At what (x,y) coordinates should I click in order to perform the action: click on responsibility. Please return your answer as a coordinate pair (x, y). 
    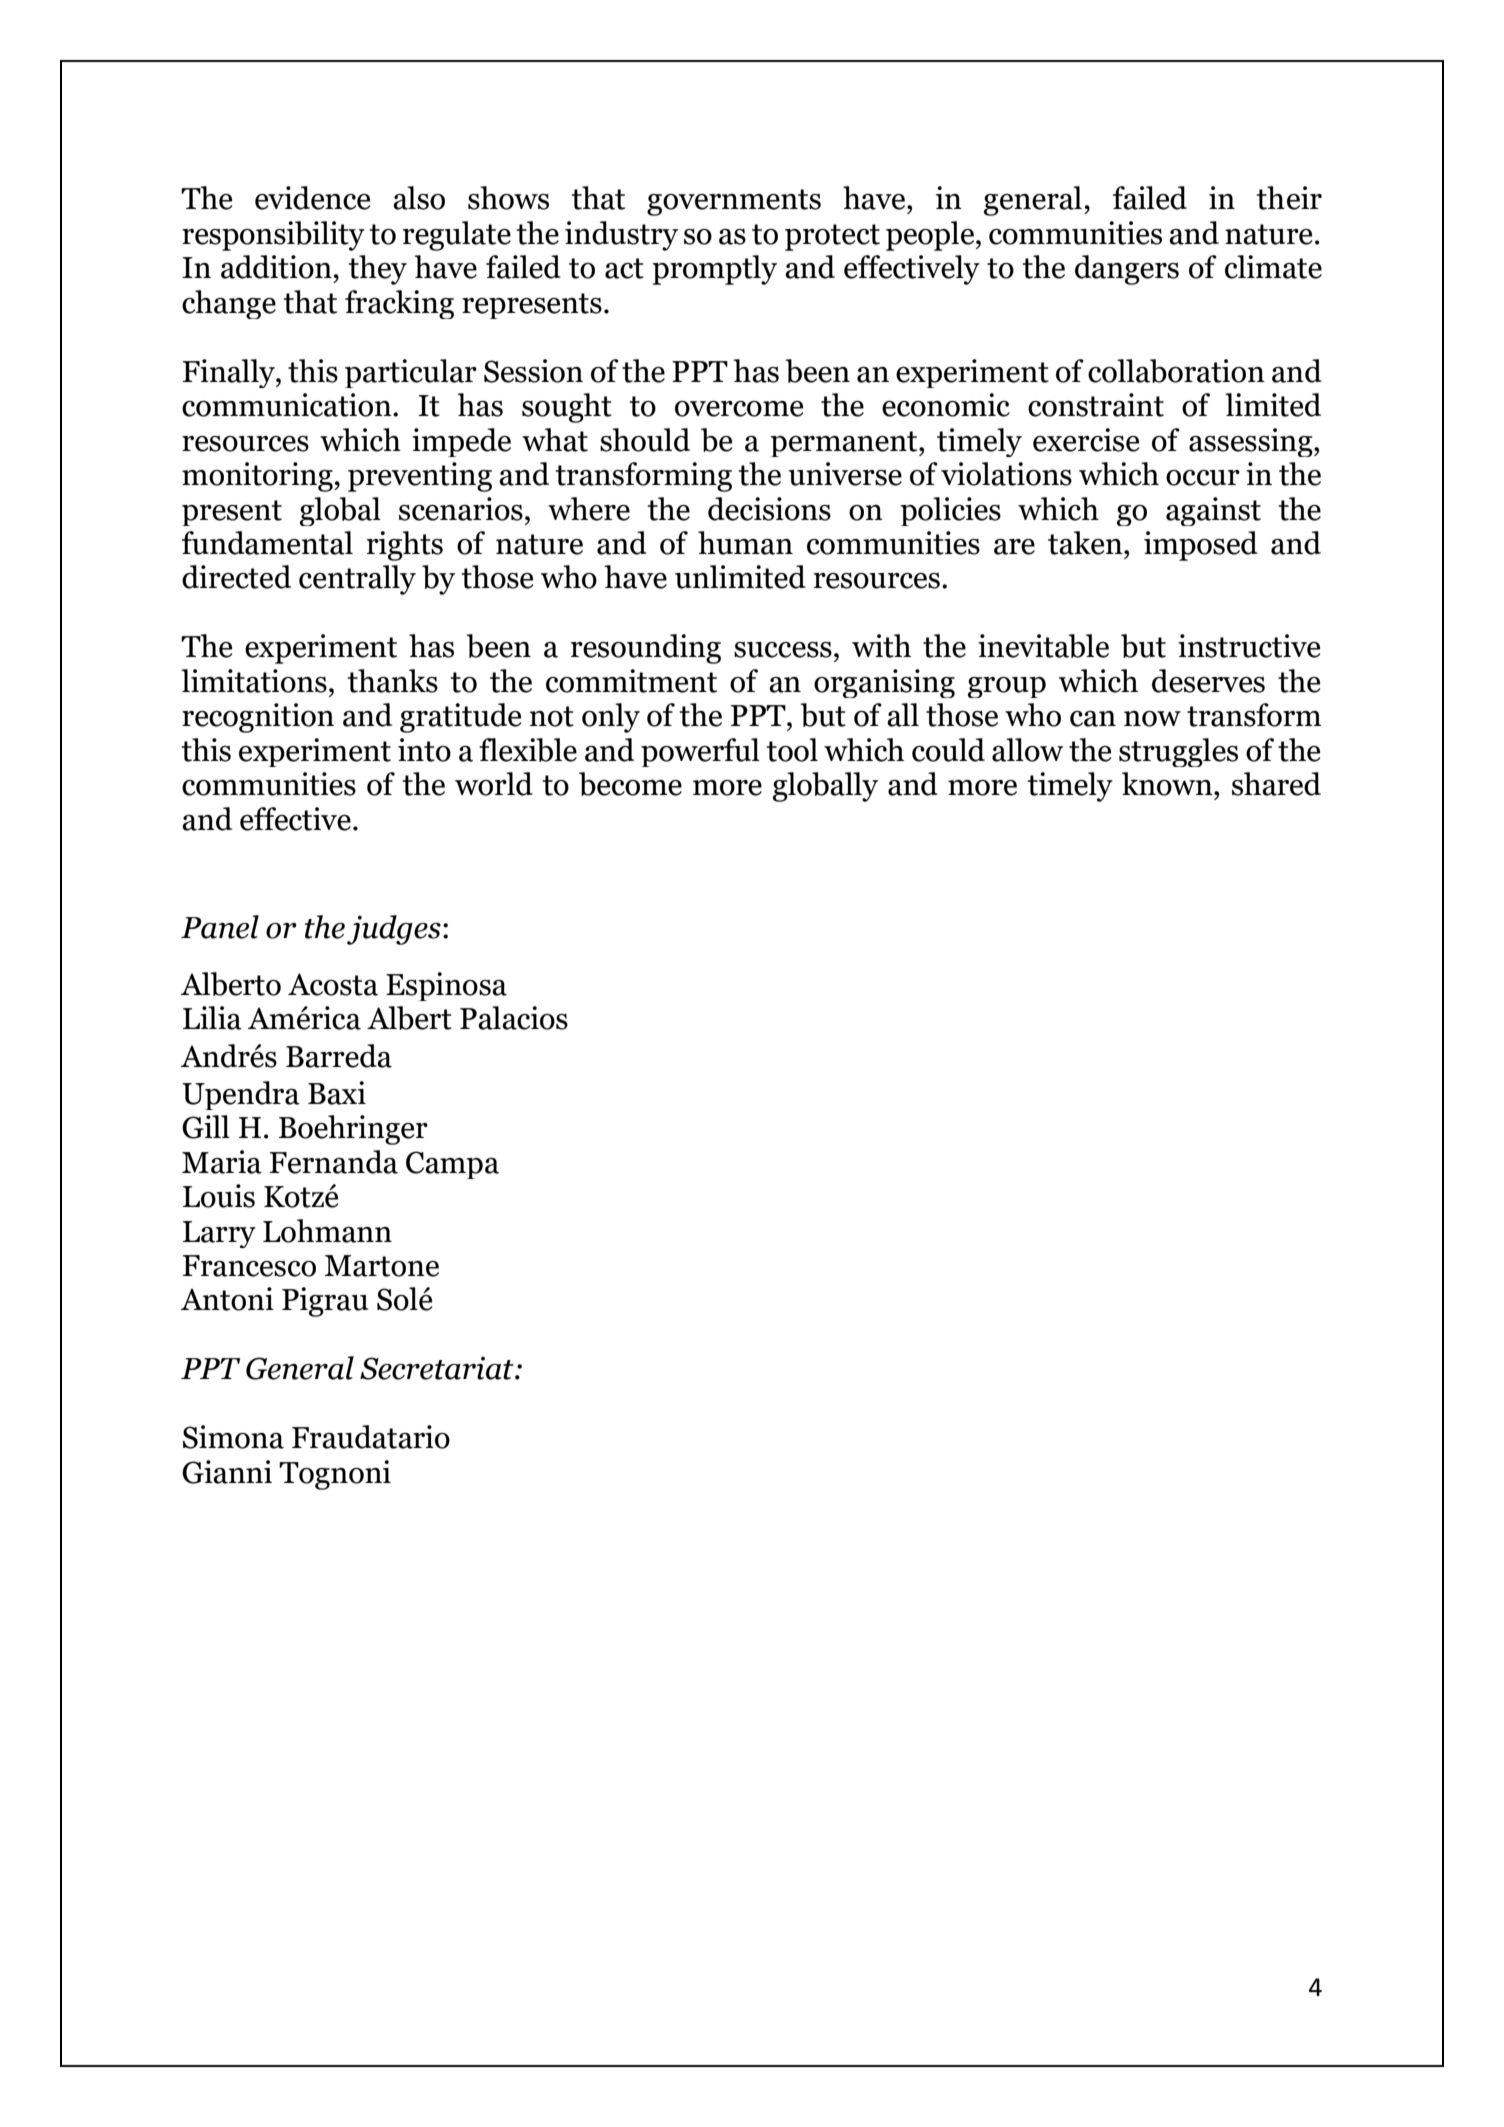
    Looking at the image, I should click on (273, 236).
